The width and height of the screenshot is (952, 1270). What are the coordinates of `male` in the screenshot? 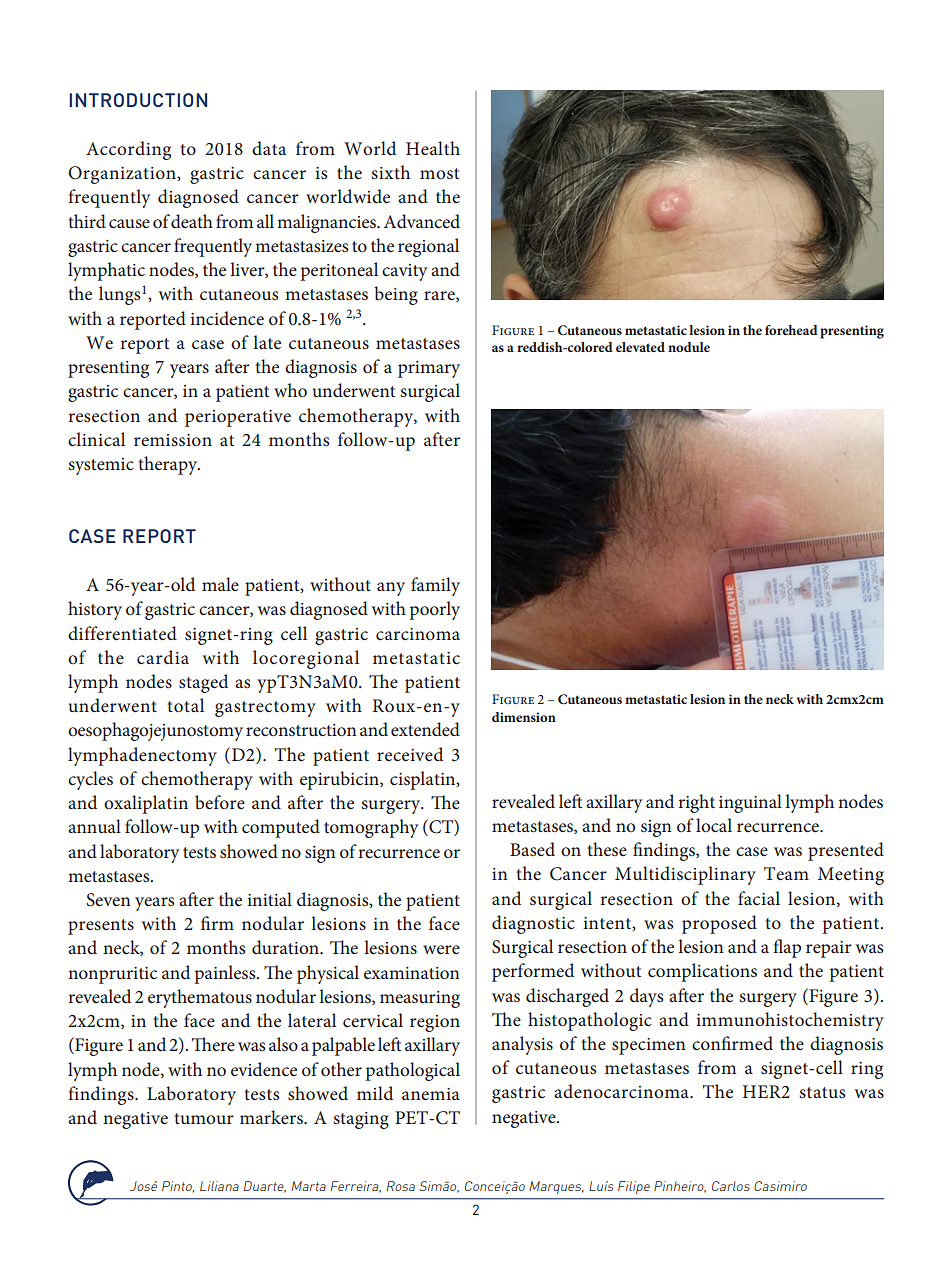 It's located at (220, 584).
